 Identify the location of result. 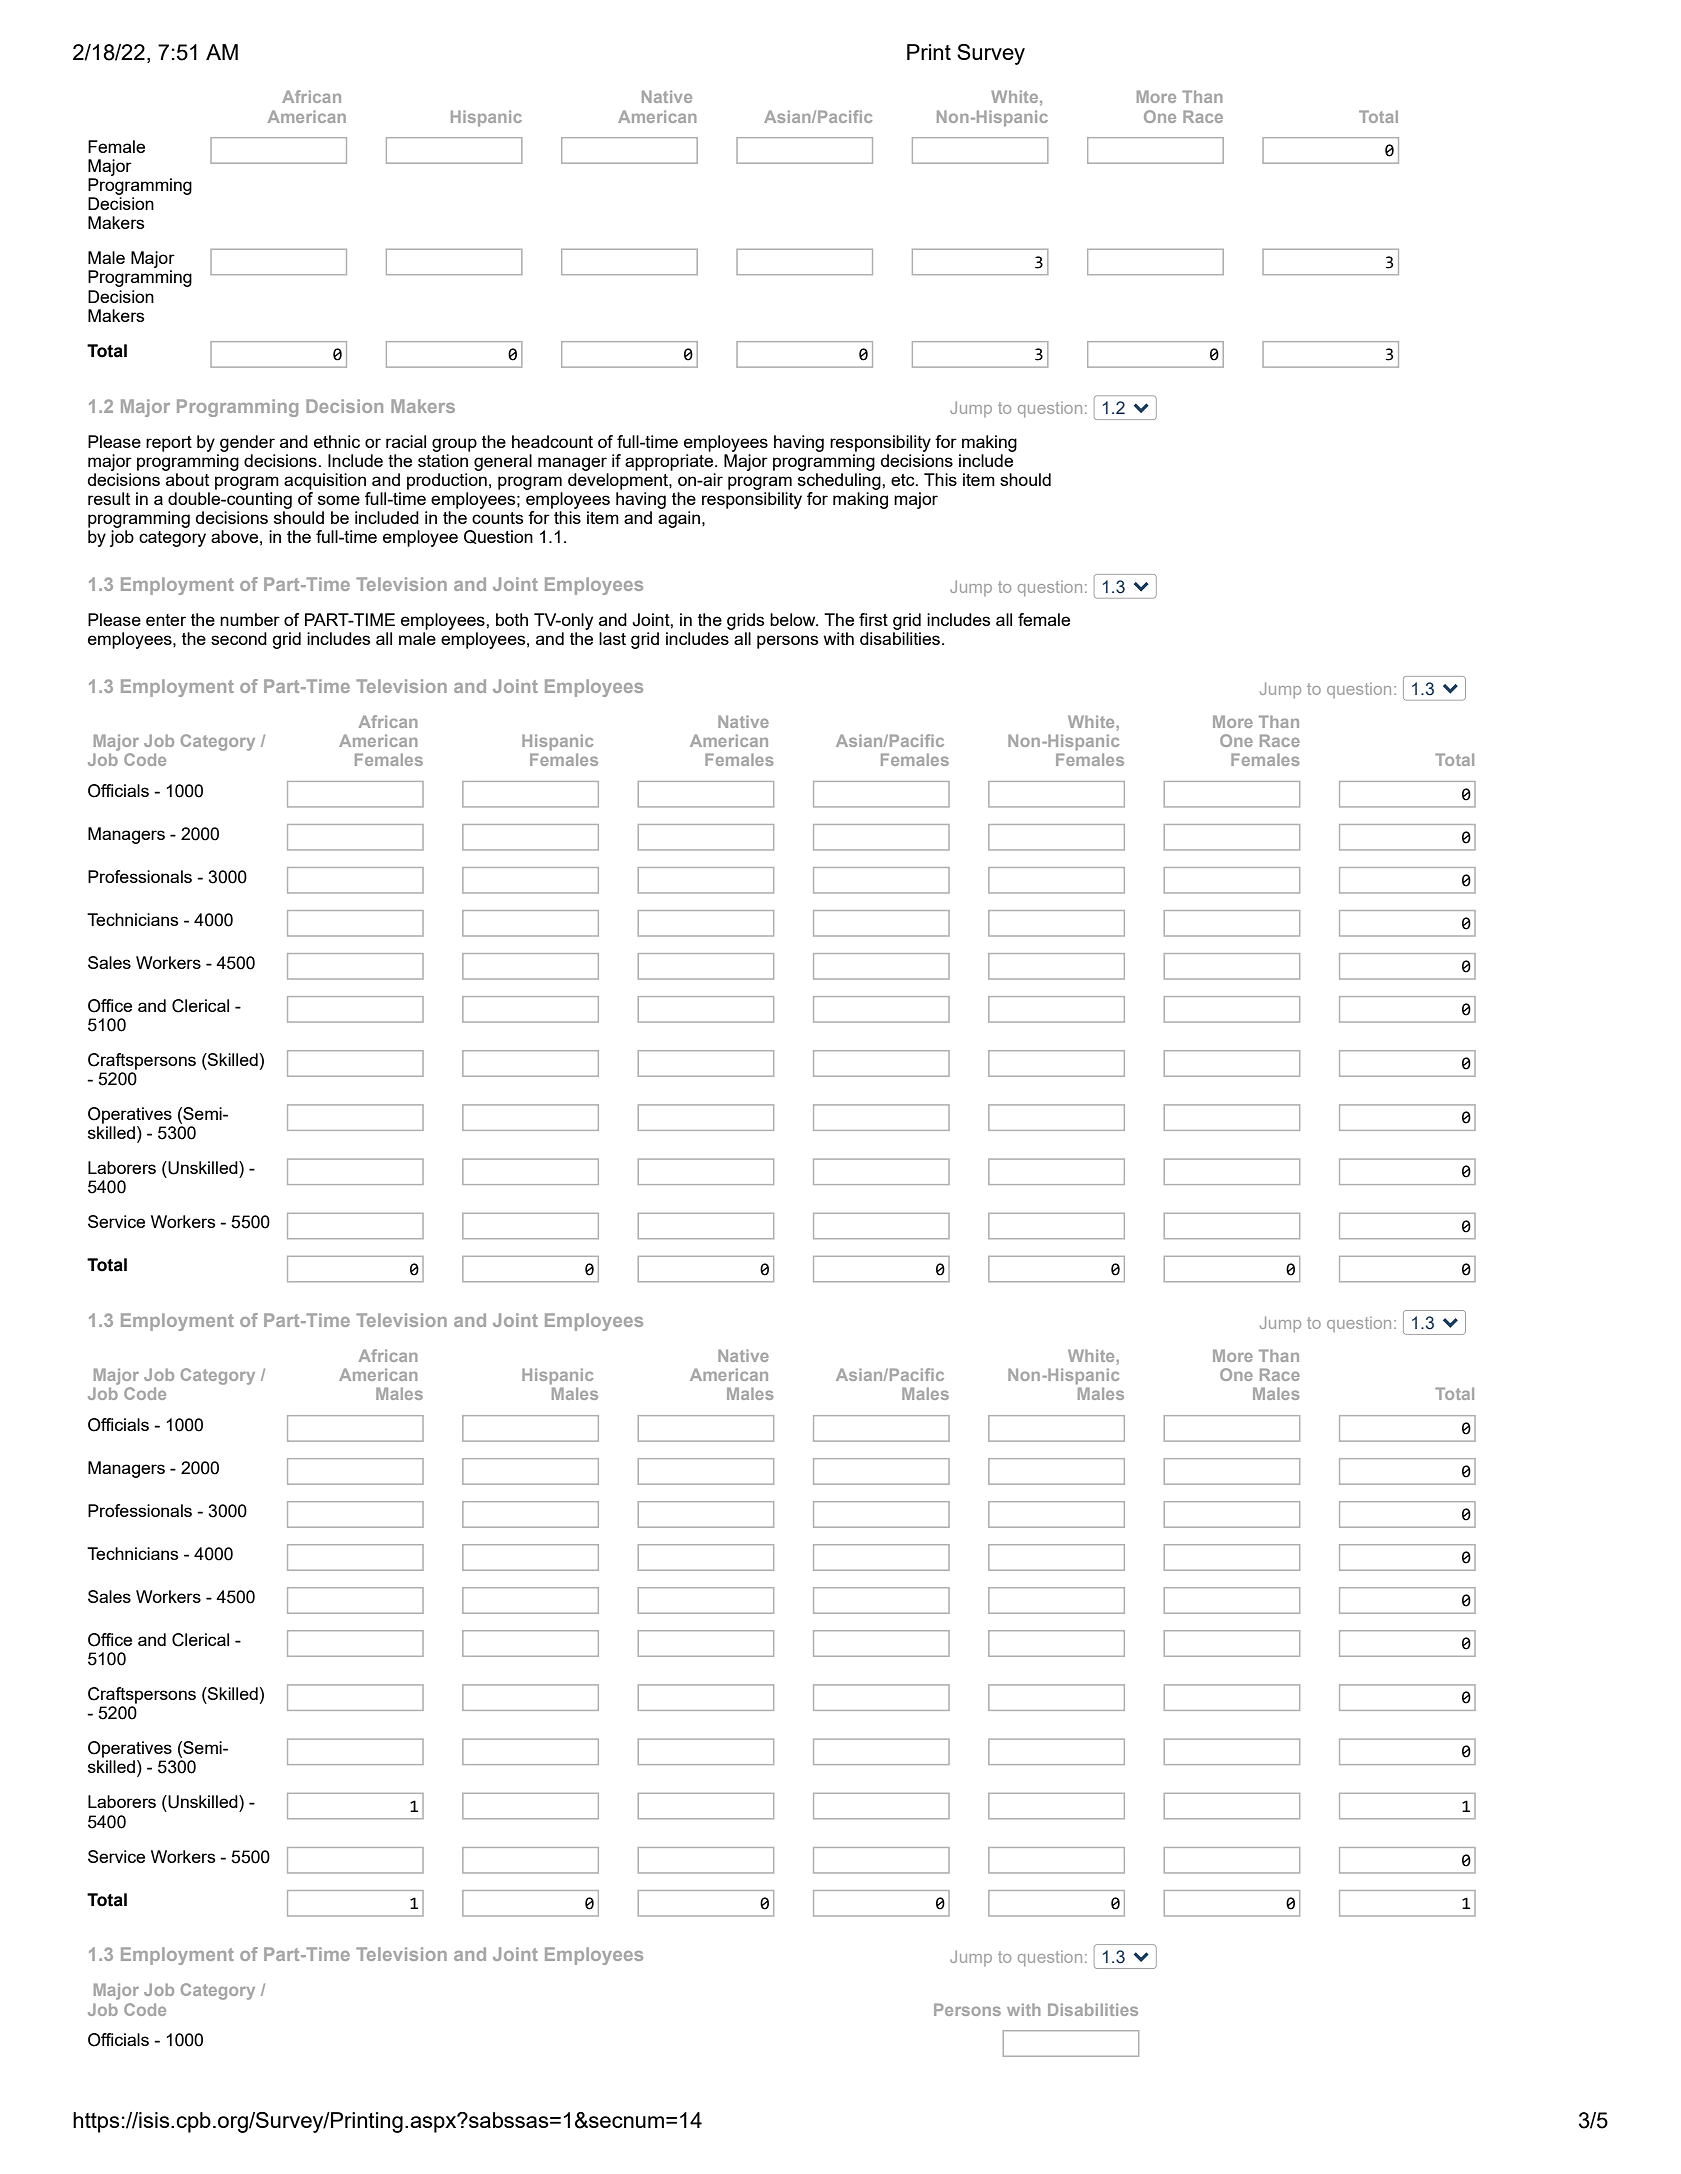
(109, 498).
